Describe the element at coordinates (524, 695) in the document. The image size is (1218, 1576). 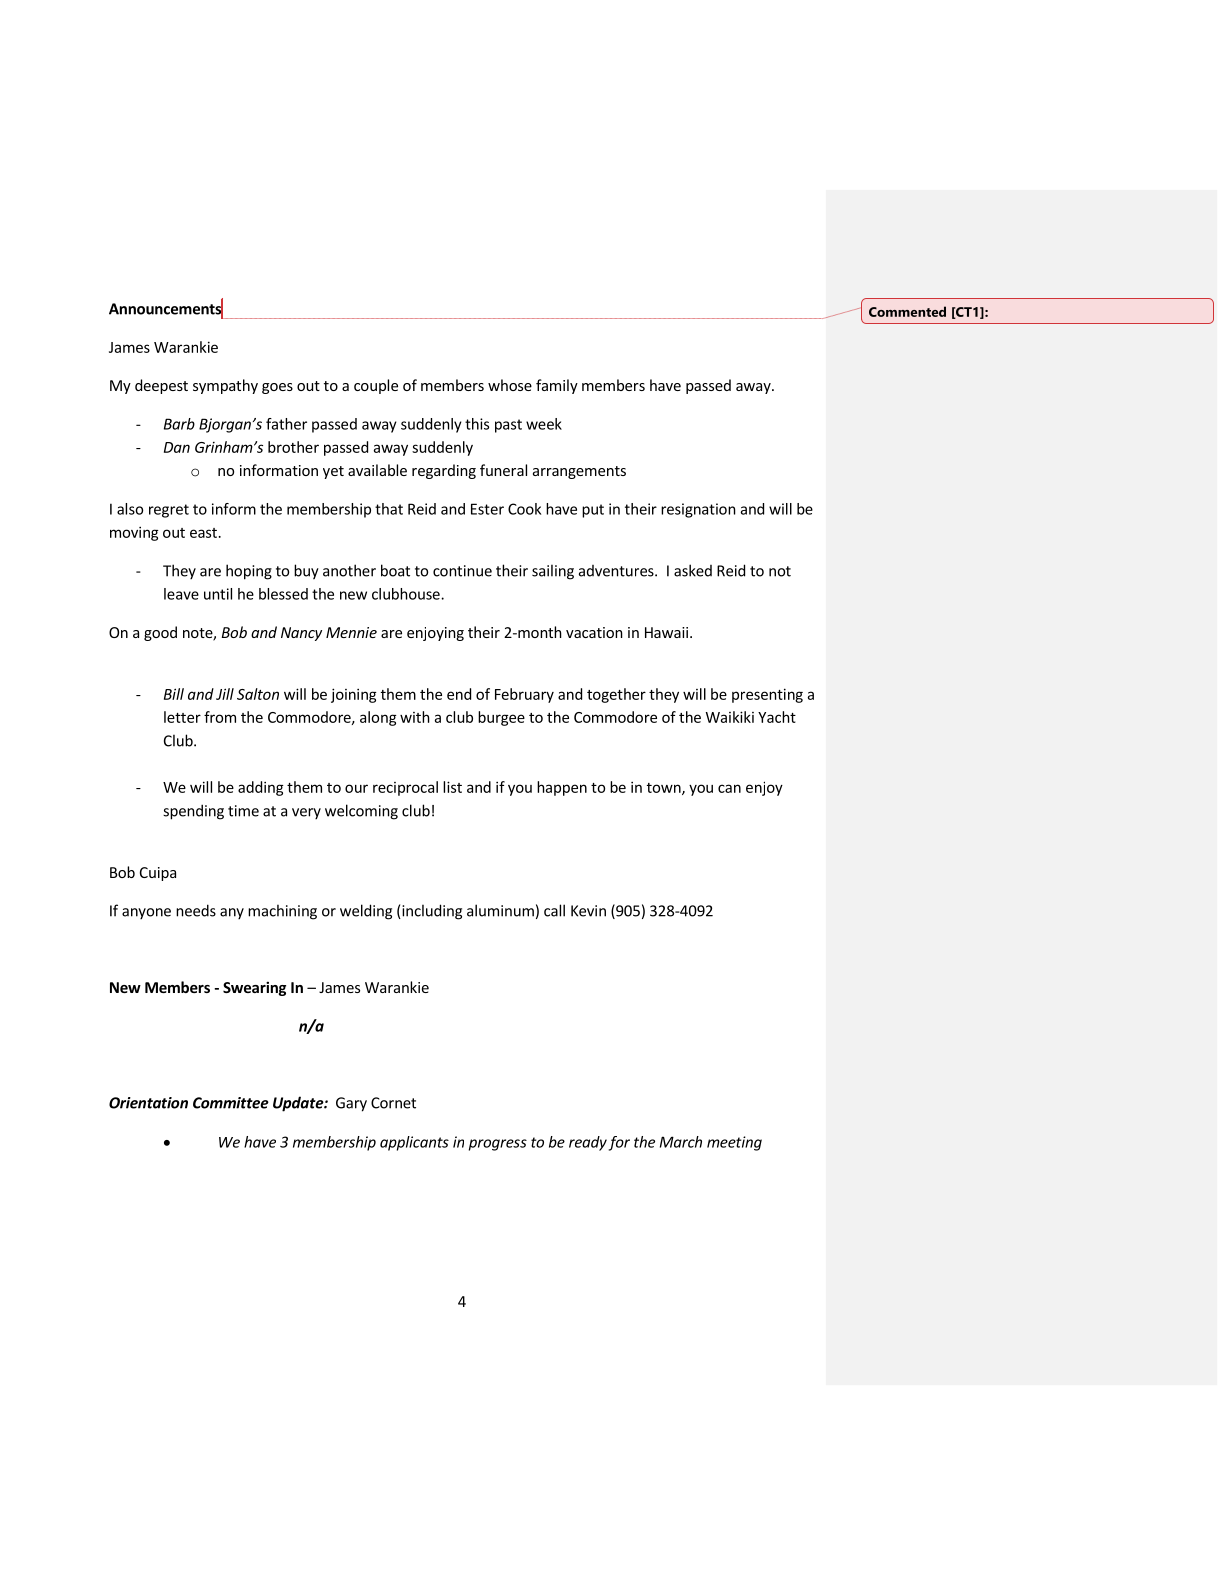
I see `February` at that location.
